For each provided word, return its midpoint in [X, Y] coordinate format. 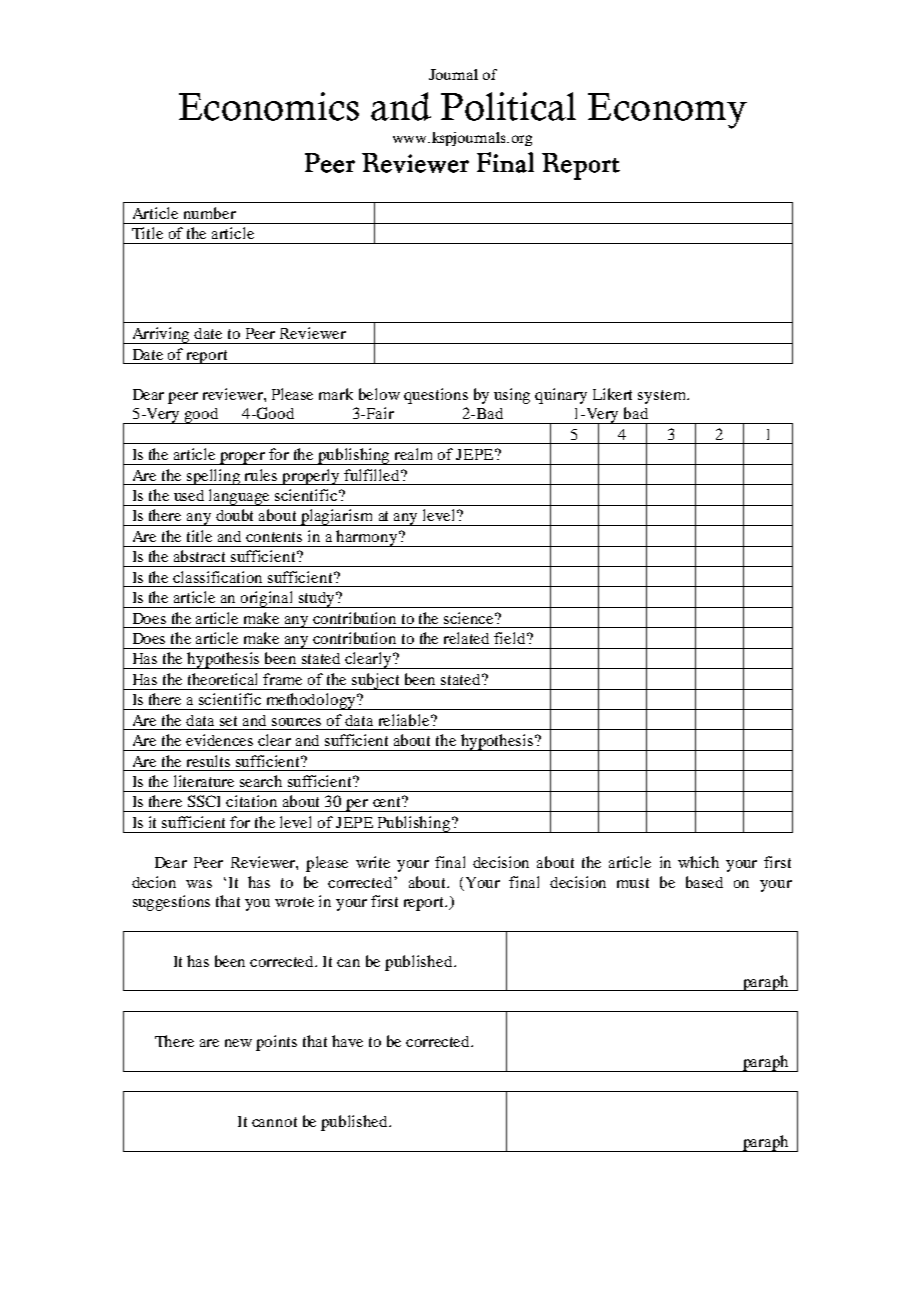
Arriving [161, 335]
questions [436, 396]
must [633, 883]
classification [217, 577]
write [373, 862]
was [199, 884]
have [347, 1041]
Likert [612, 394]
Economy [667, 111]
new [238, 1043]
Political [508, 106]
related [466, 638]
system [663, 397]
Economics [269, 106]
